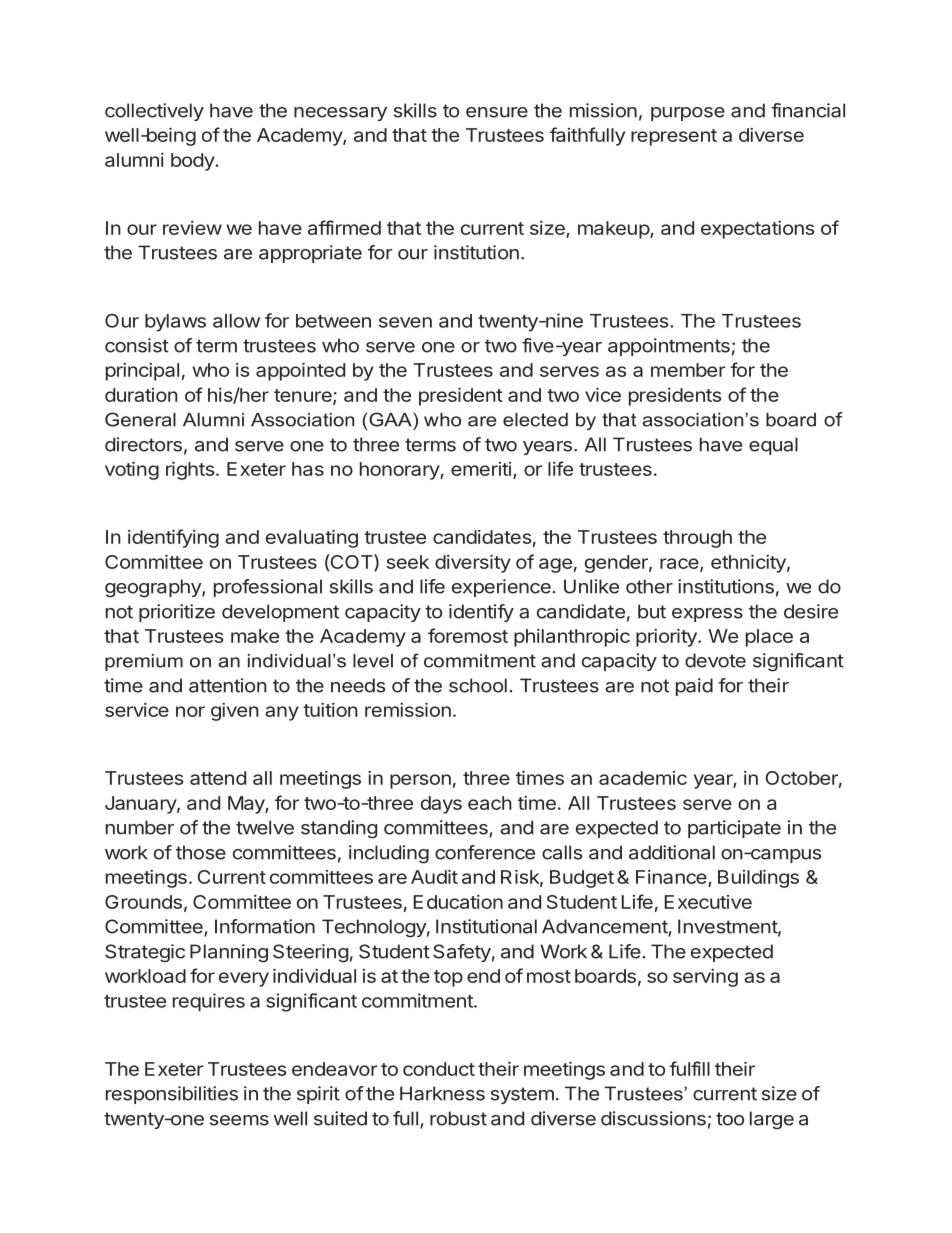  I want to click on equal, so click(773, 446).
